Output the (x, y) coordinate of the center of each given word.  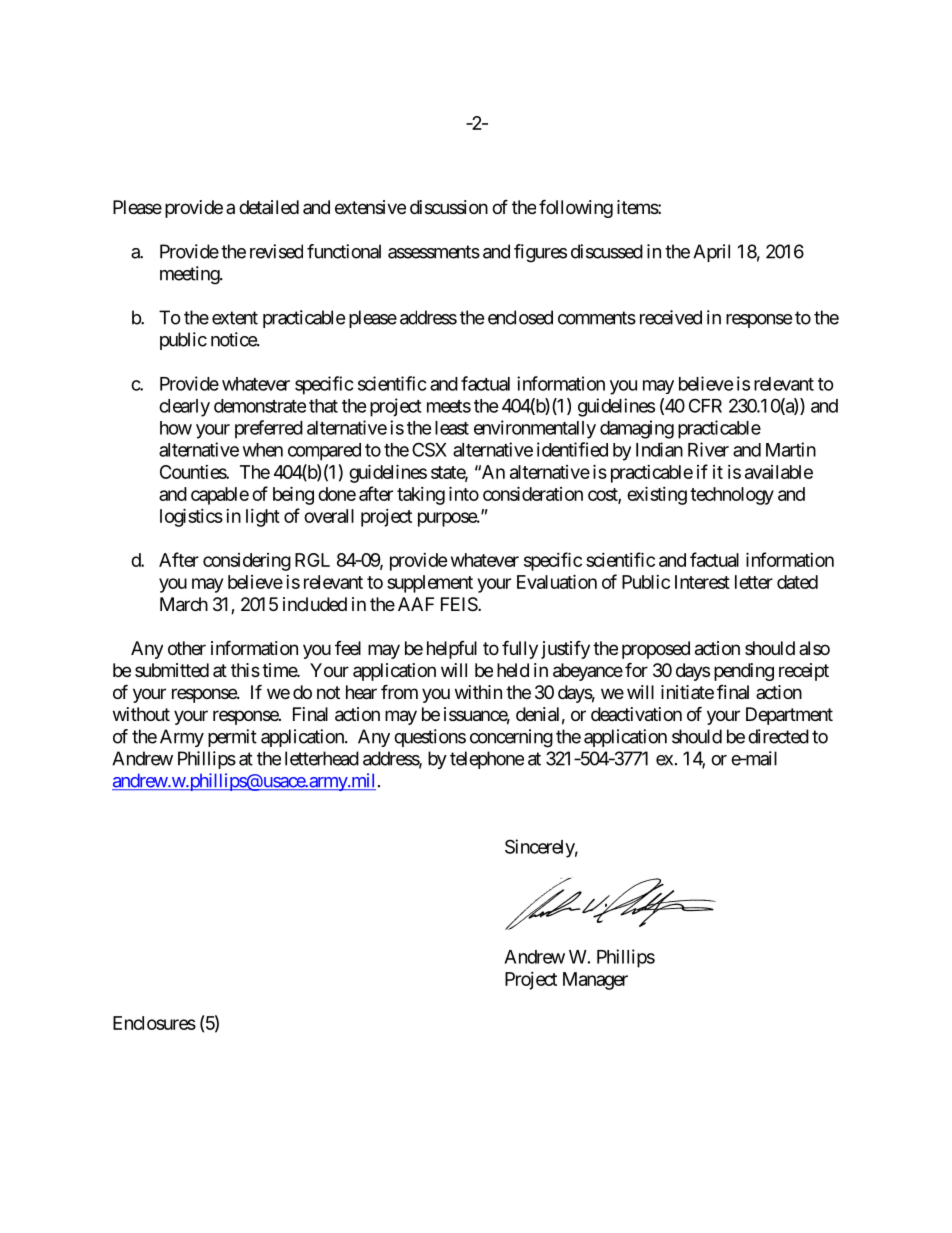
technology (732, 496)
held (513, 670)
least (452, 428)
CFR (705, 405)
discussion (449, 207)
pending (744, 672)
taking (421, 496)
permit (232, 738)
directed (778, 736)
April (711, 253)
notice (234, 339)
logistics (191, 517)
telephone (487, 760)
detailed (269, 207)
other (187, 648)
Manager (595, 981)
